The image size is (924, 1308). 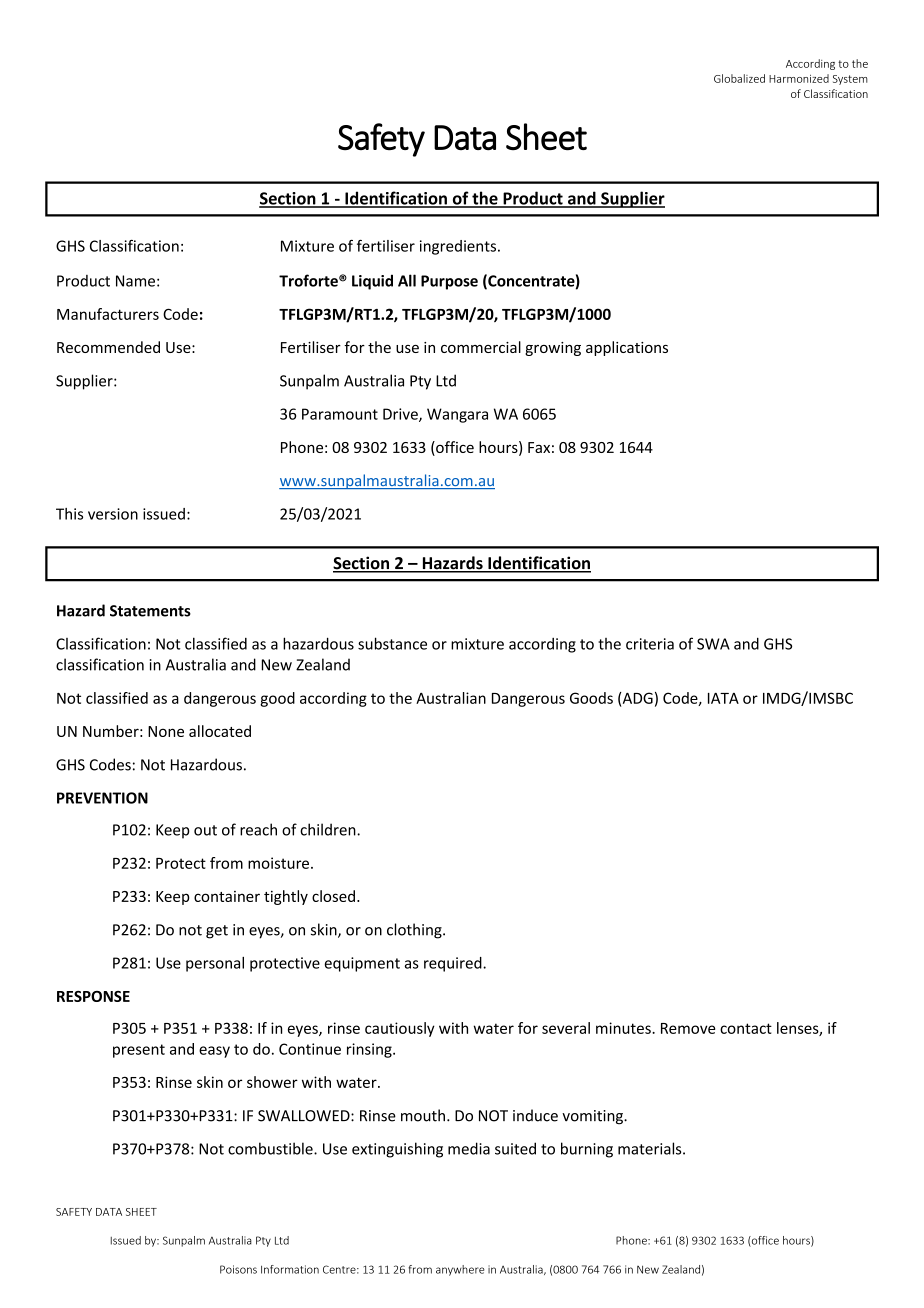 What do you see at coordinates (723, 698) in the image?
I see `IATA` at bounding box center [723, 698].
